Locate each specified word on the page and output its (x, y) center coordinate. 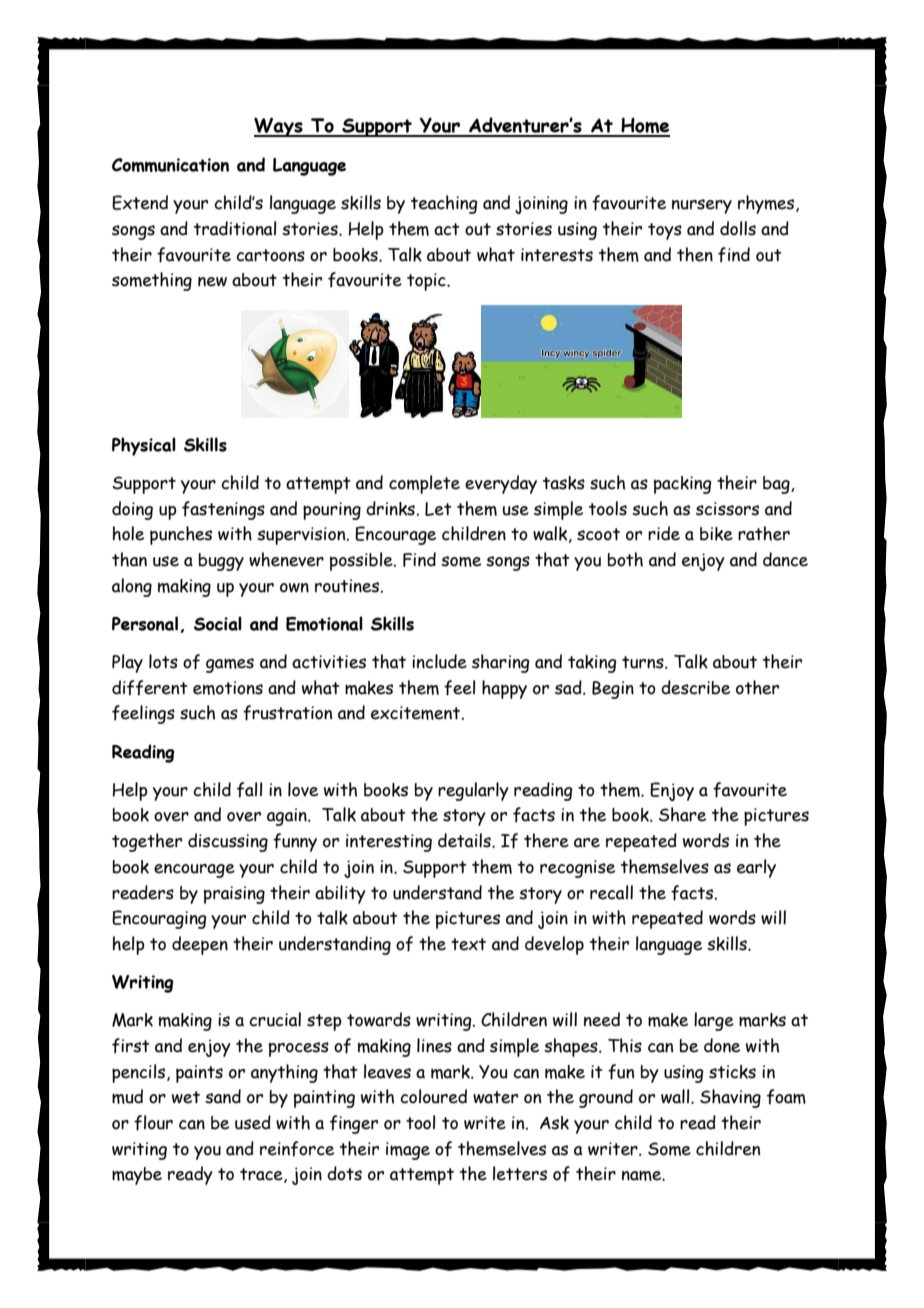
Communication (170, 165)
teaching (444, 204)
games (230, 665)
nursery (702, 206)
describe (695, 687)
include (439, 661)
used (253, 1122)
